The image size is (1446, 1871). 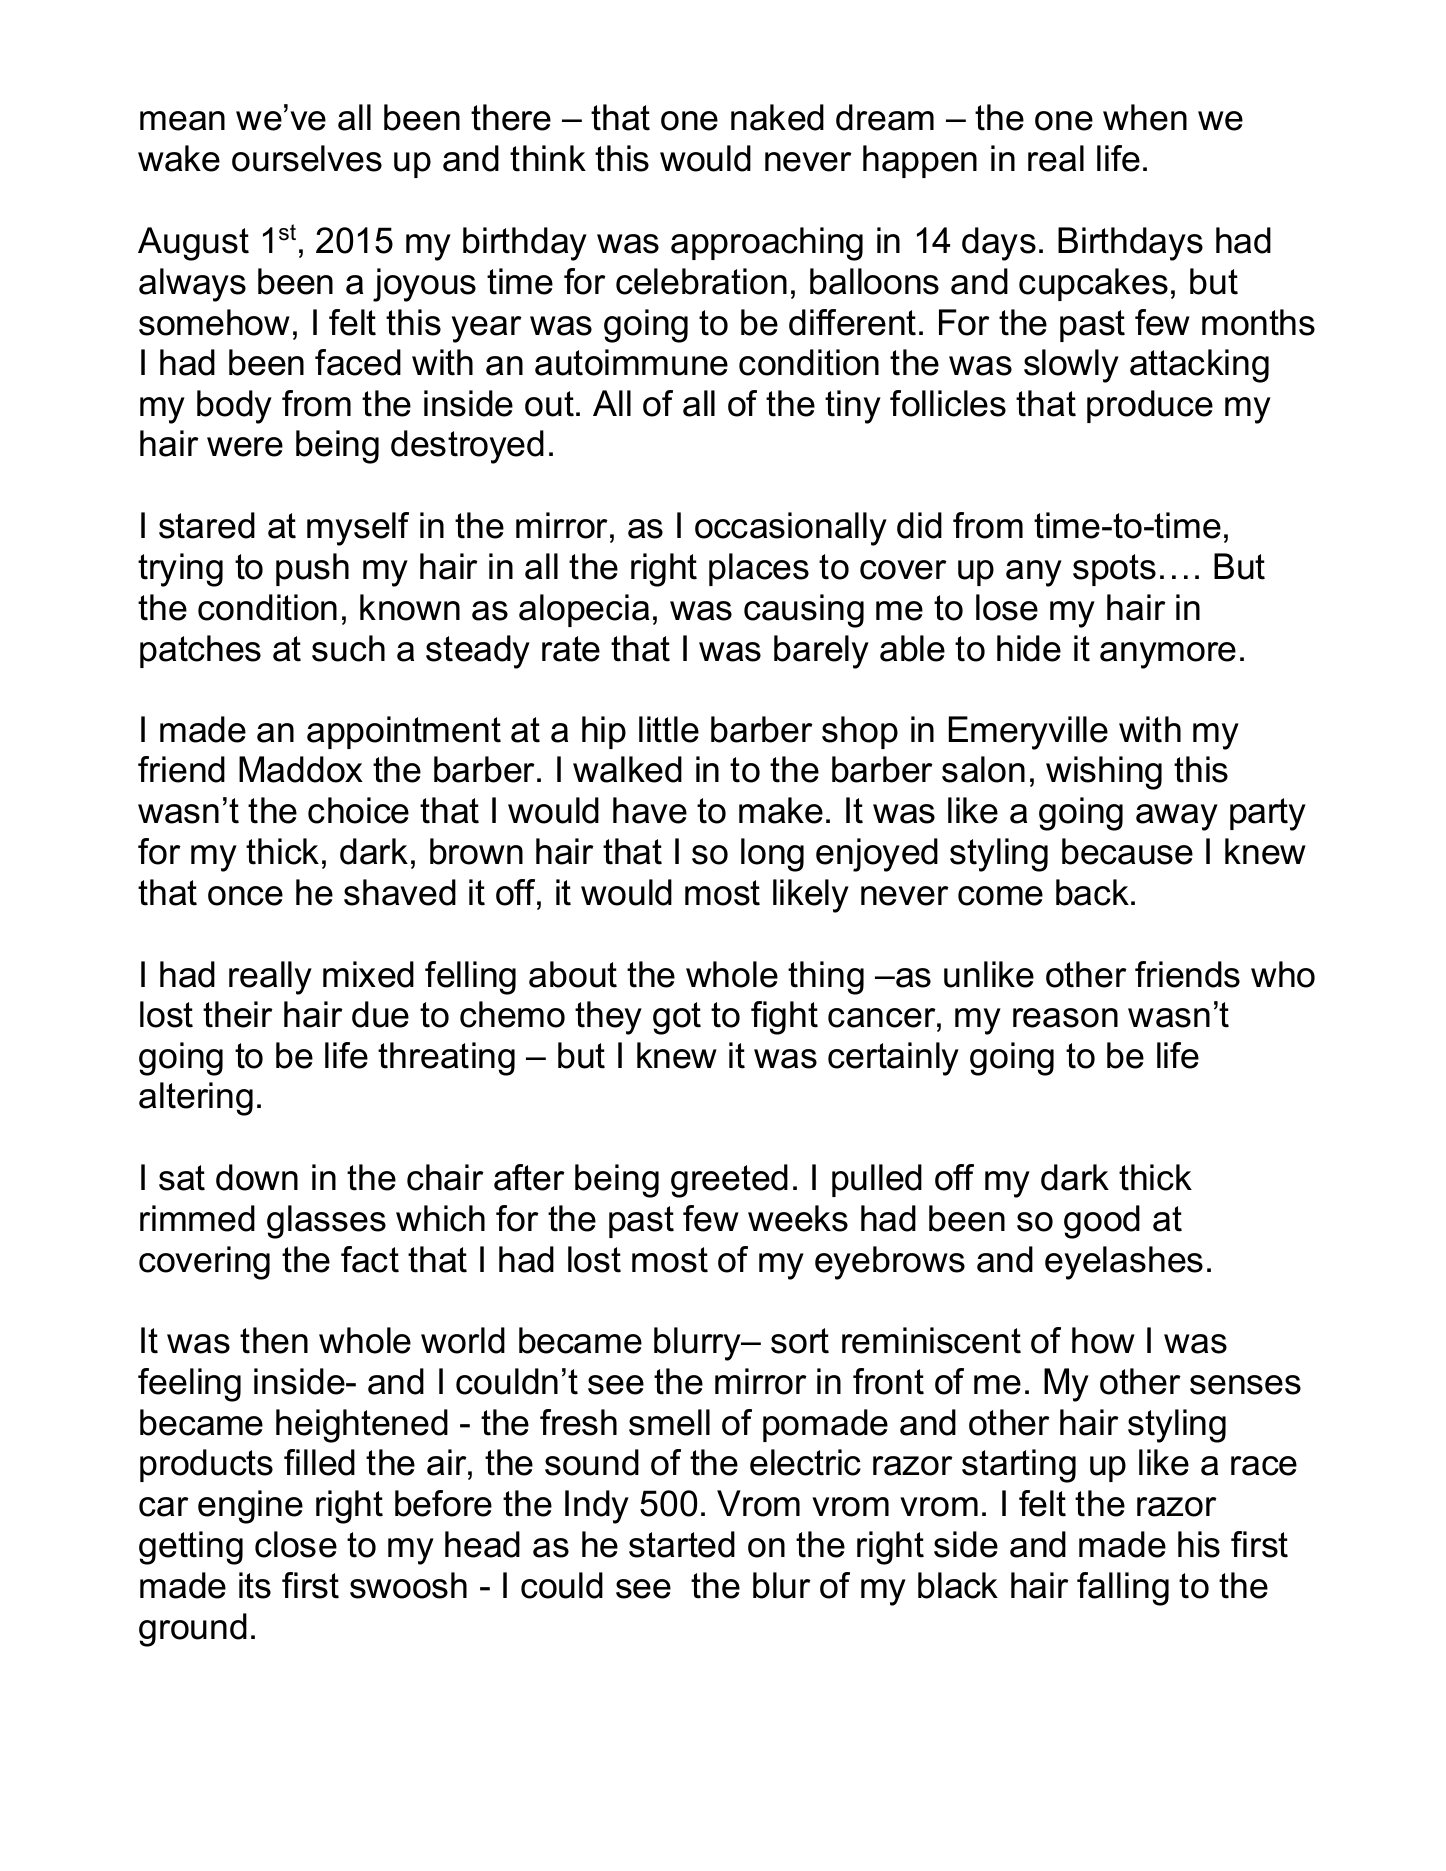 I want to click on naked, so click(x=777, y=117).
